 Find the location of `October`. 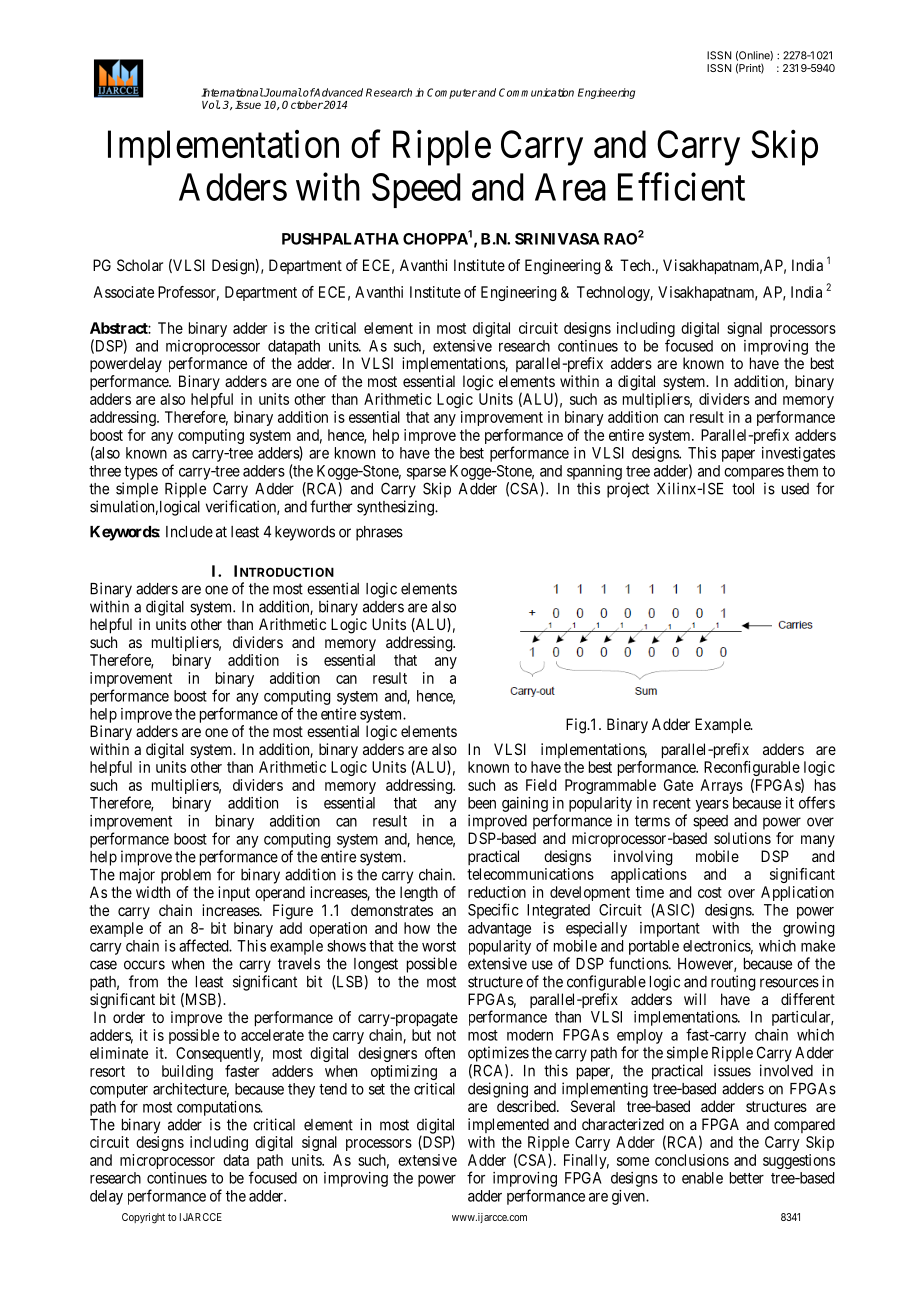

October is located at coordinates (302, 104).
